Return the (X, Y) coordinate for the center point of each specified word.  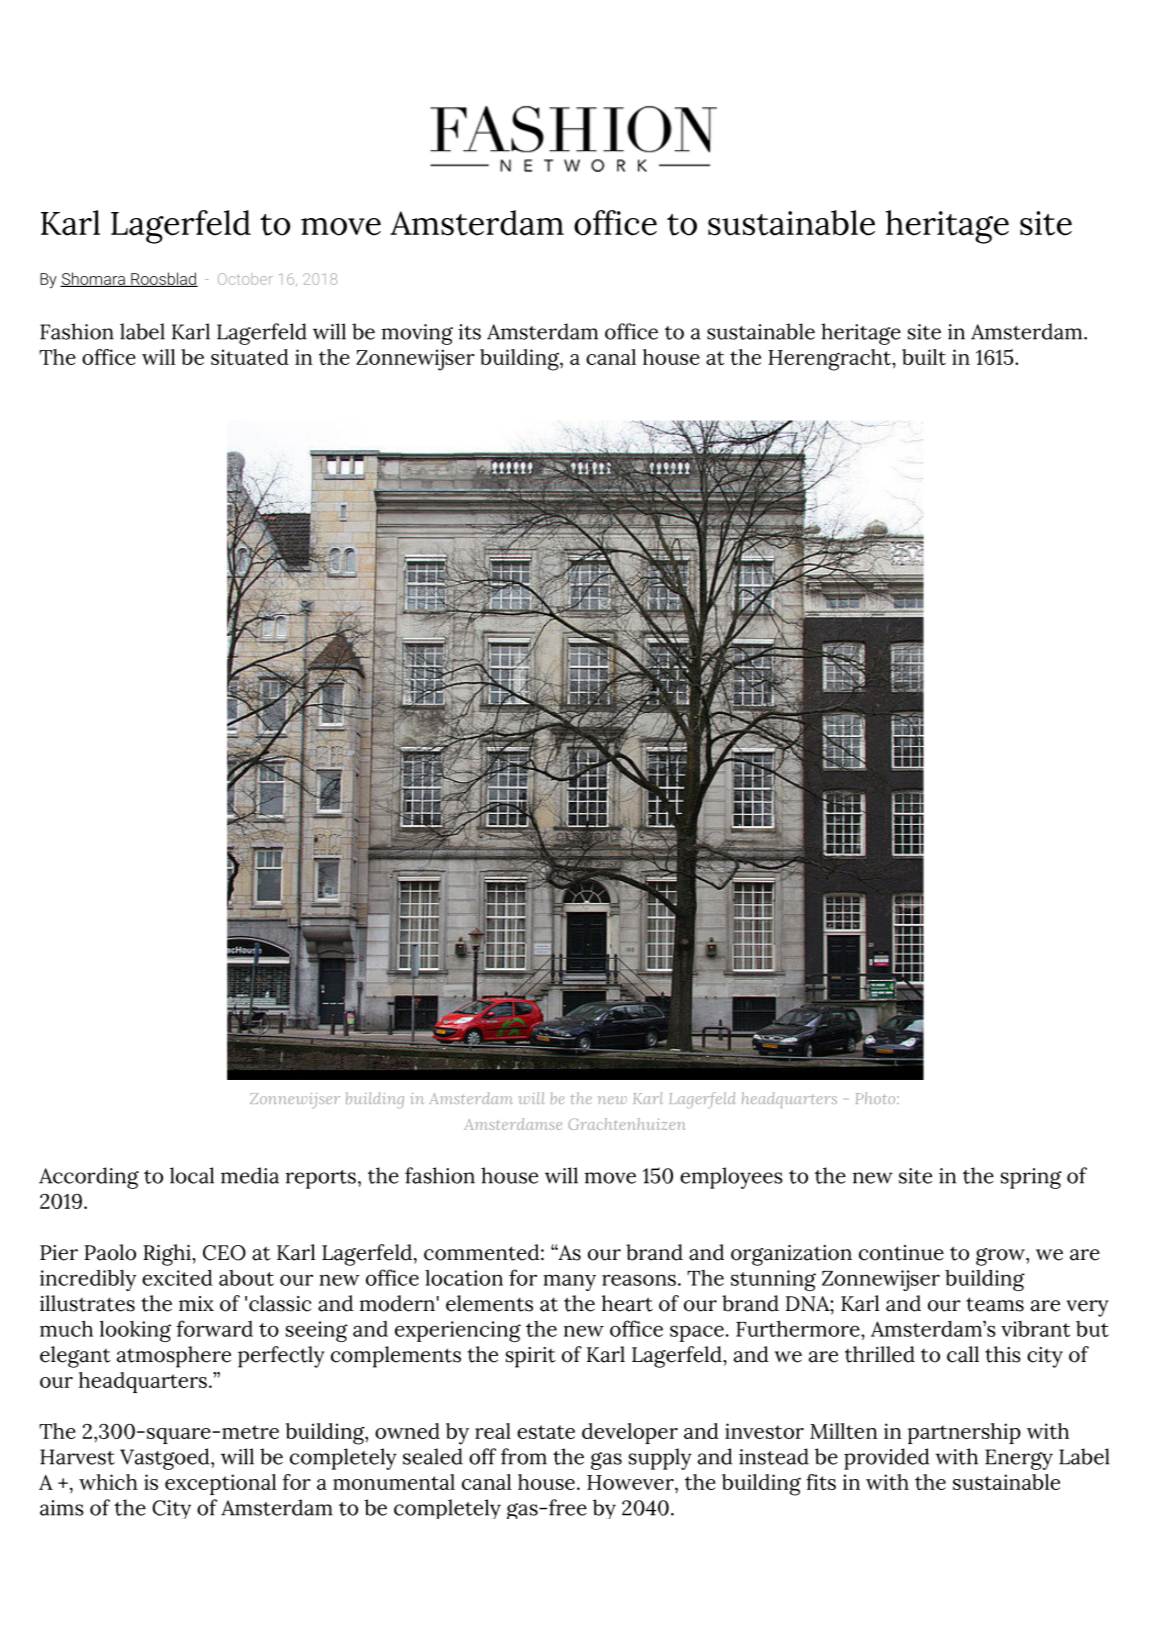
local (192, 1175)
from (524, 1456)
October (245, 279)
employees (731, 1178)
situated (250, 357)
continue (901, 1253)
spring (1031, 1178)
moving (417, 334)
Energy (1019, 1459)
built (924, 357)
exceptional (220, 1484)
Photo (877, 1098)
